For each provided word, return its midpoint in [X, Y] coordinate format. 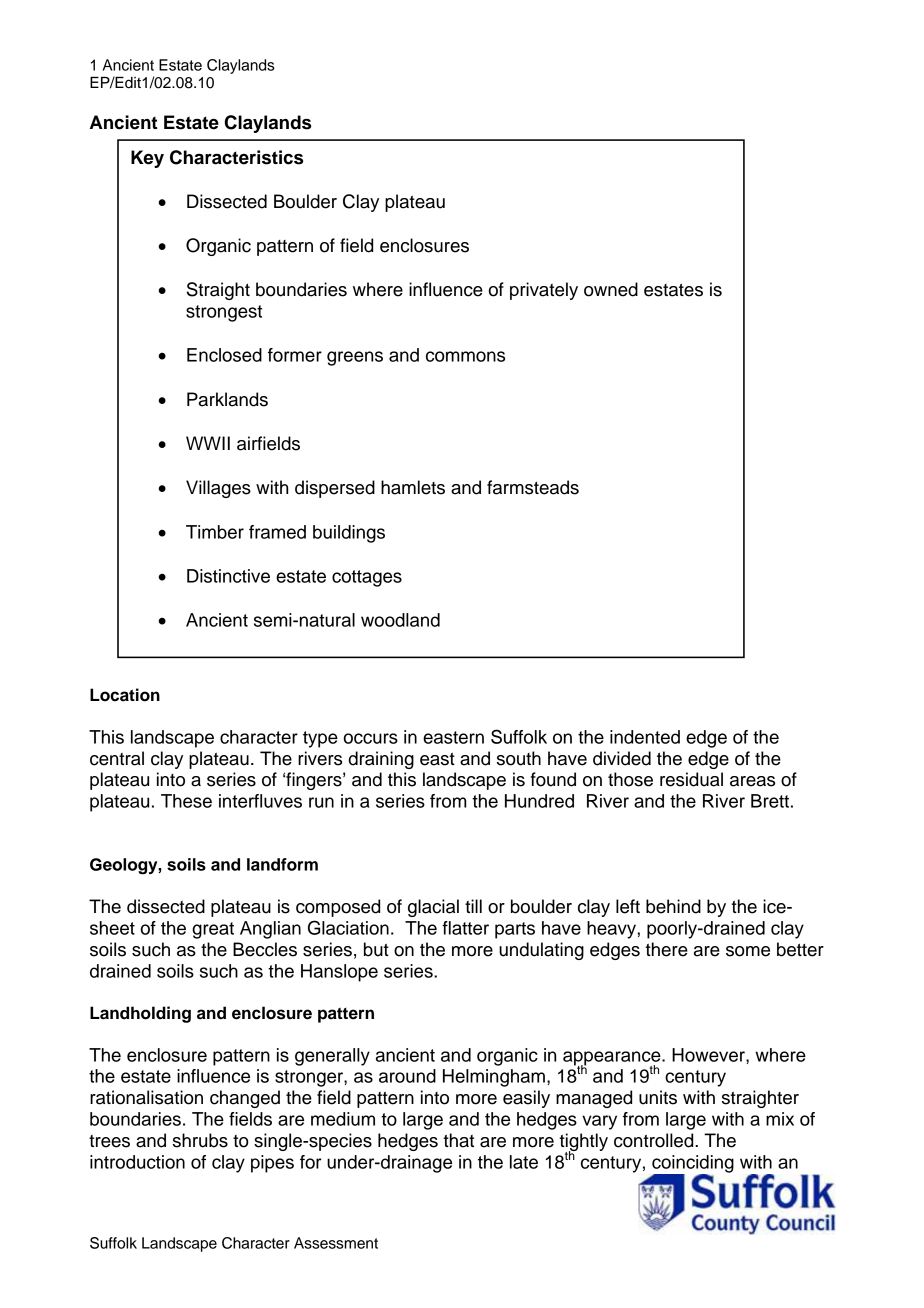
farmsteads [533, 487]
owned [611, 289]
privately [544, 291]
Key [147, 159]
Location [125, 695]
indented [645, 737]
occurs [370, 738]
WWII [208, 443]
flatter [465, 928]
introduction [137, 1162]
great [213, 930]
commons [465, 356]
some [748, 951]
